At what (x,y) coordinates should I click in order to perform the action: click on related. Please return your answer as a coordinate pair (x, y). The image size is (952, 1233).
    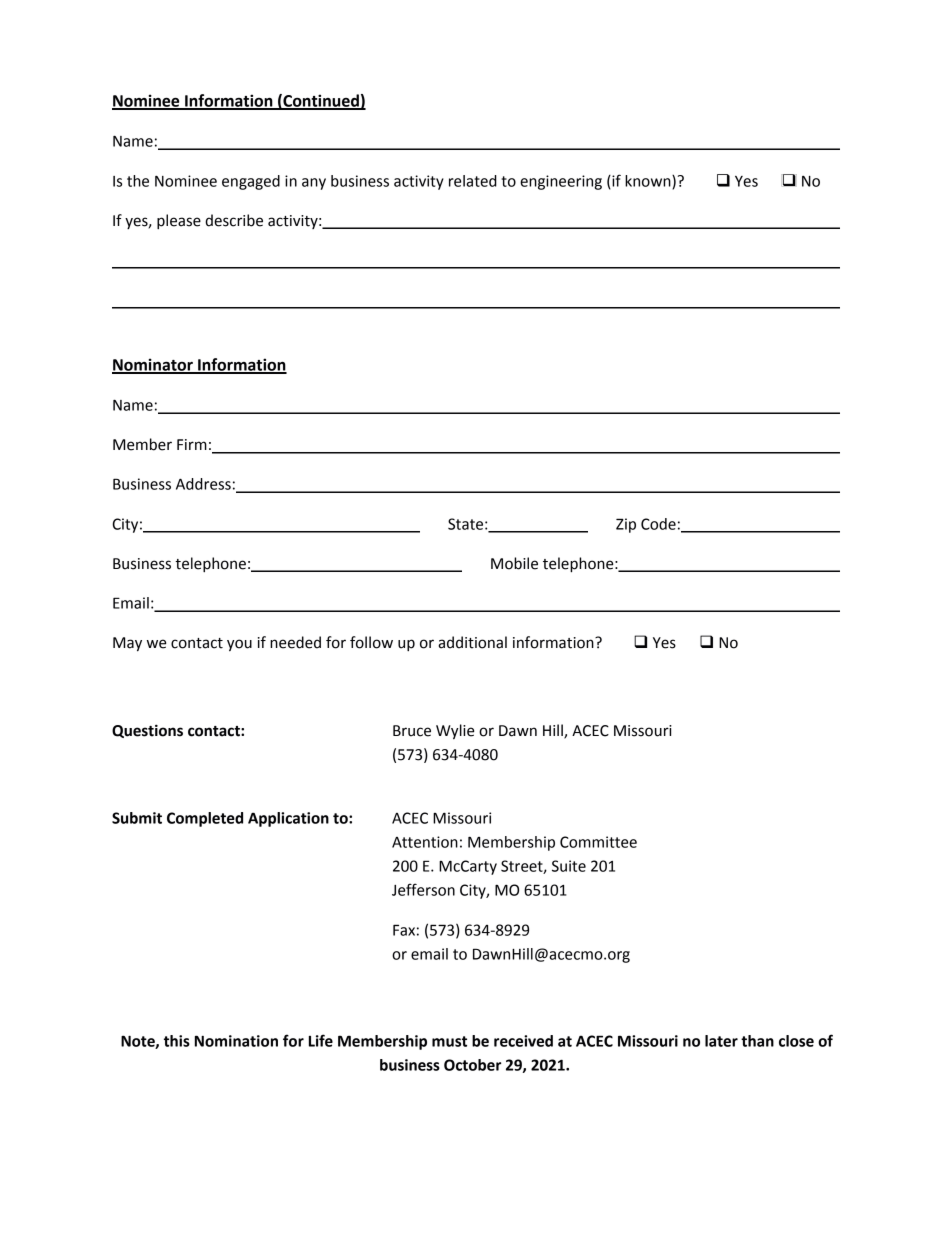
    Looking at the image, I should click on (473, 181).
